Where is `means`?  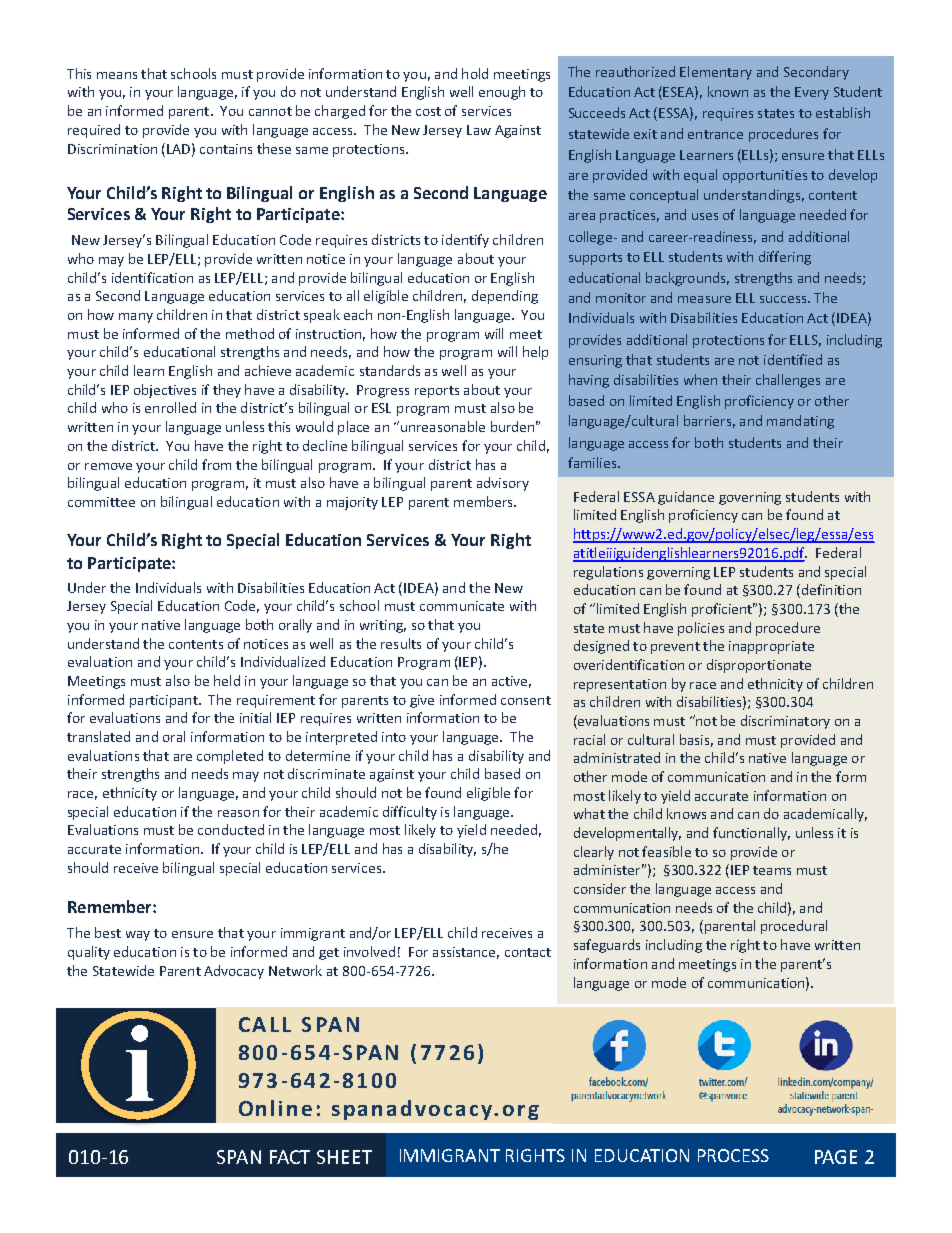 means is located at coordinates (117, 75).
